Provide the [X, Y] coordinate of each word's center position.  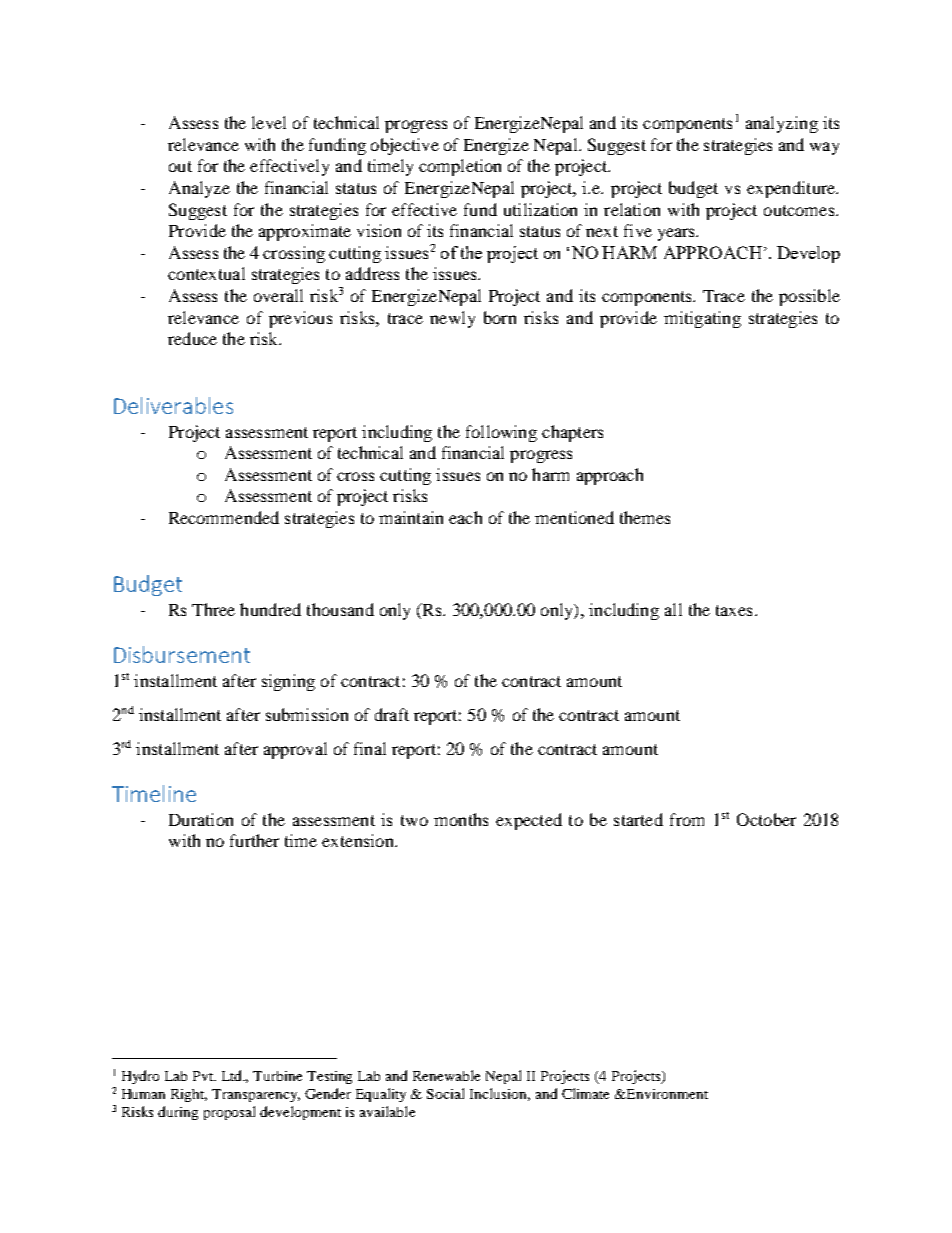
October [766, 819]
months [461, 819]
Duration [201, 819]
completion [460, 167]
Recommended [224, 517]
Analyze [199, 189]
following [501, 433]
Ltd [233, 1075]
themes [645, 517]
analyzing [782, 124]
